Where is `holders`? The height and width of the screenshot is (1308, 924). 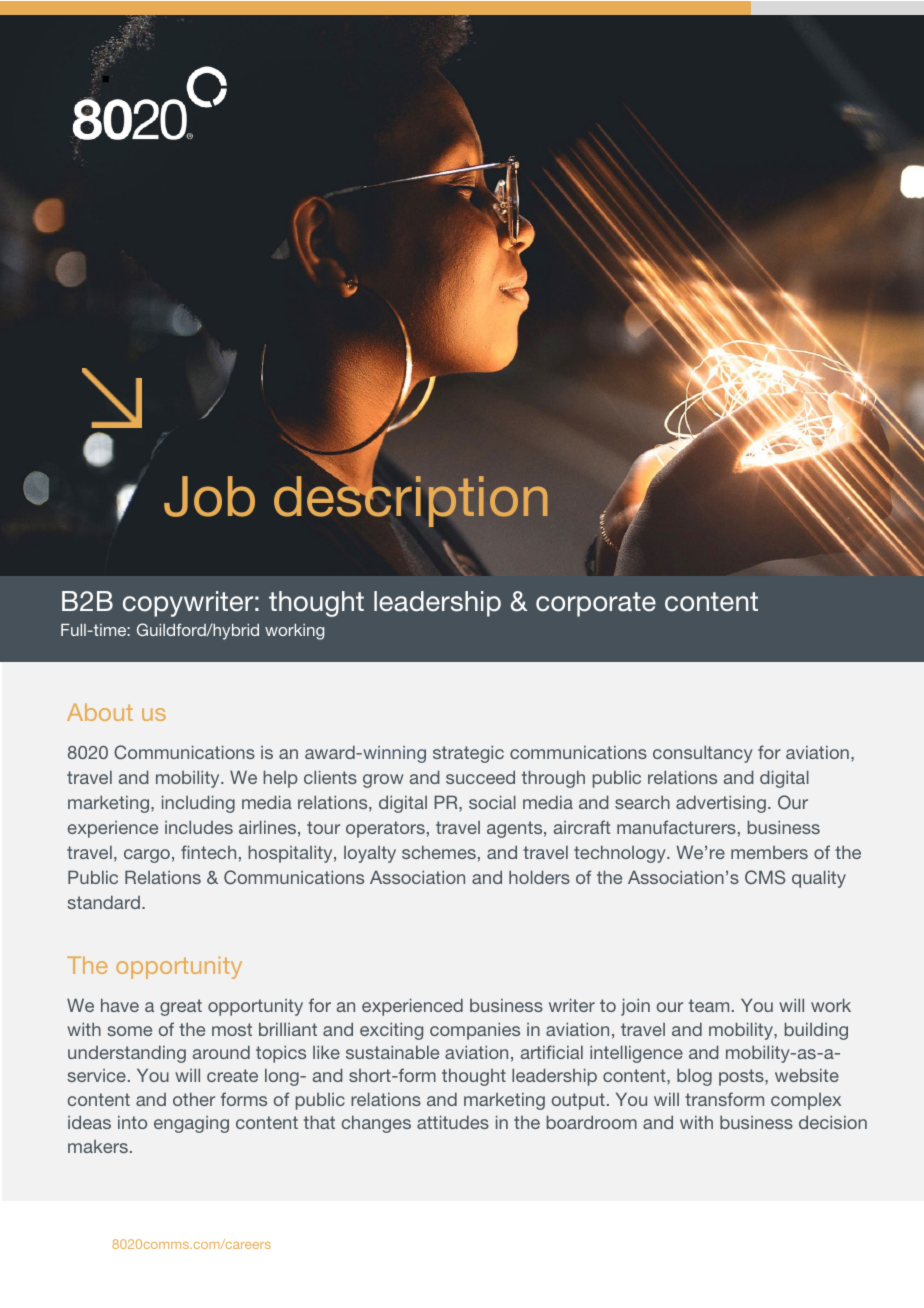
holders is located at coordinates (539, 877).
